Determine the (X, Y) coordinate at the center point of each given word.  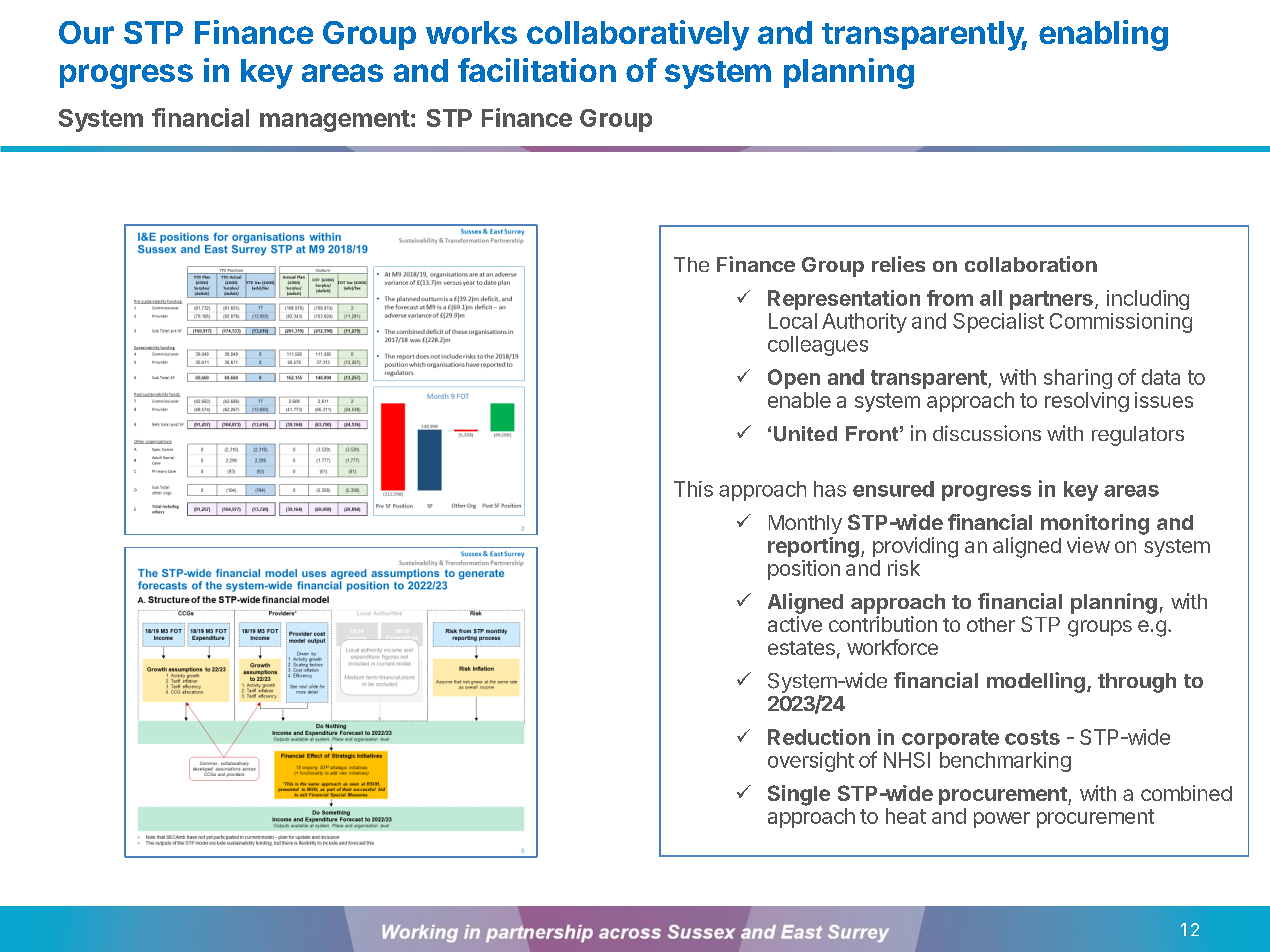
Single (799, 795)
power (1002, 820)
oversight (811, 762)
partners (1051, 300)
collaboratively (638, 35)
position (804, 570)
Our (86, 32)
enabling (1103, 35)
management (335, 121)
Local (793, 321)
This (693, 489)
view (1088, 545)
